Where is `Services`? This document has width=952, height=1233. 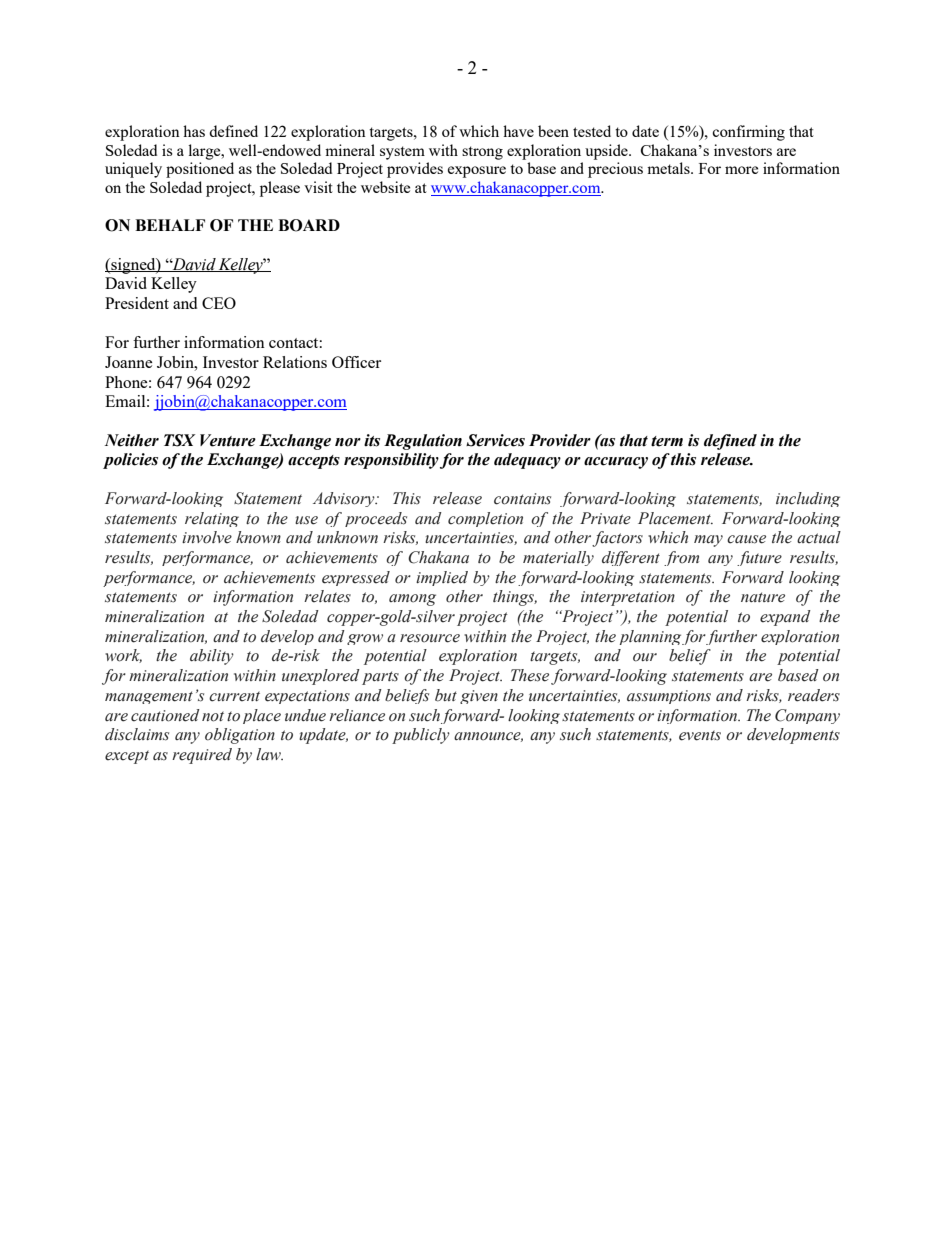 Services is located at coordinates (495, 440).
